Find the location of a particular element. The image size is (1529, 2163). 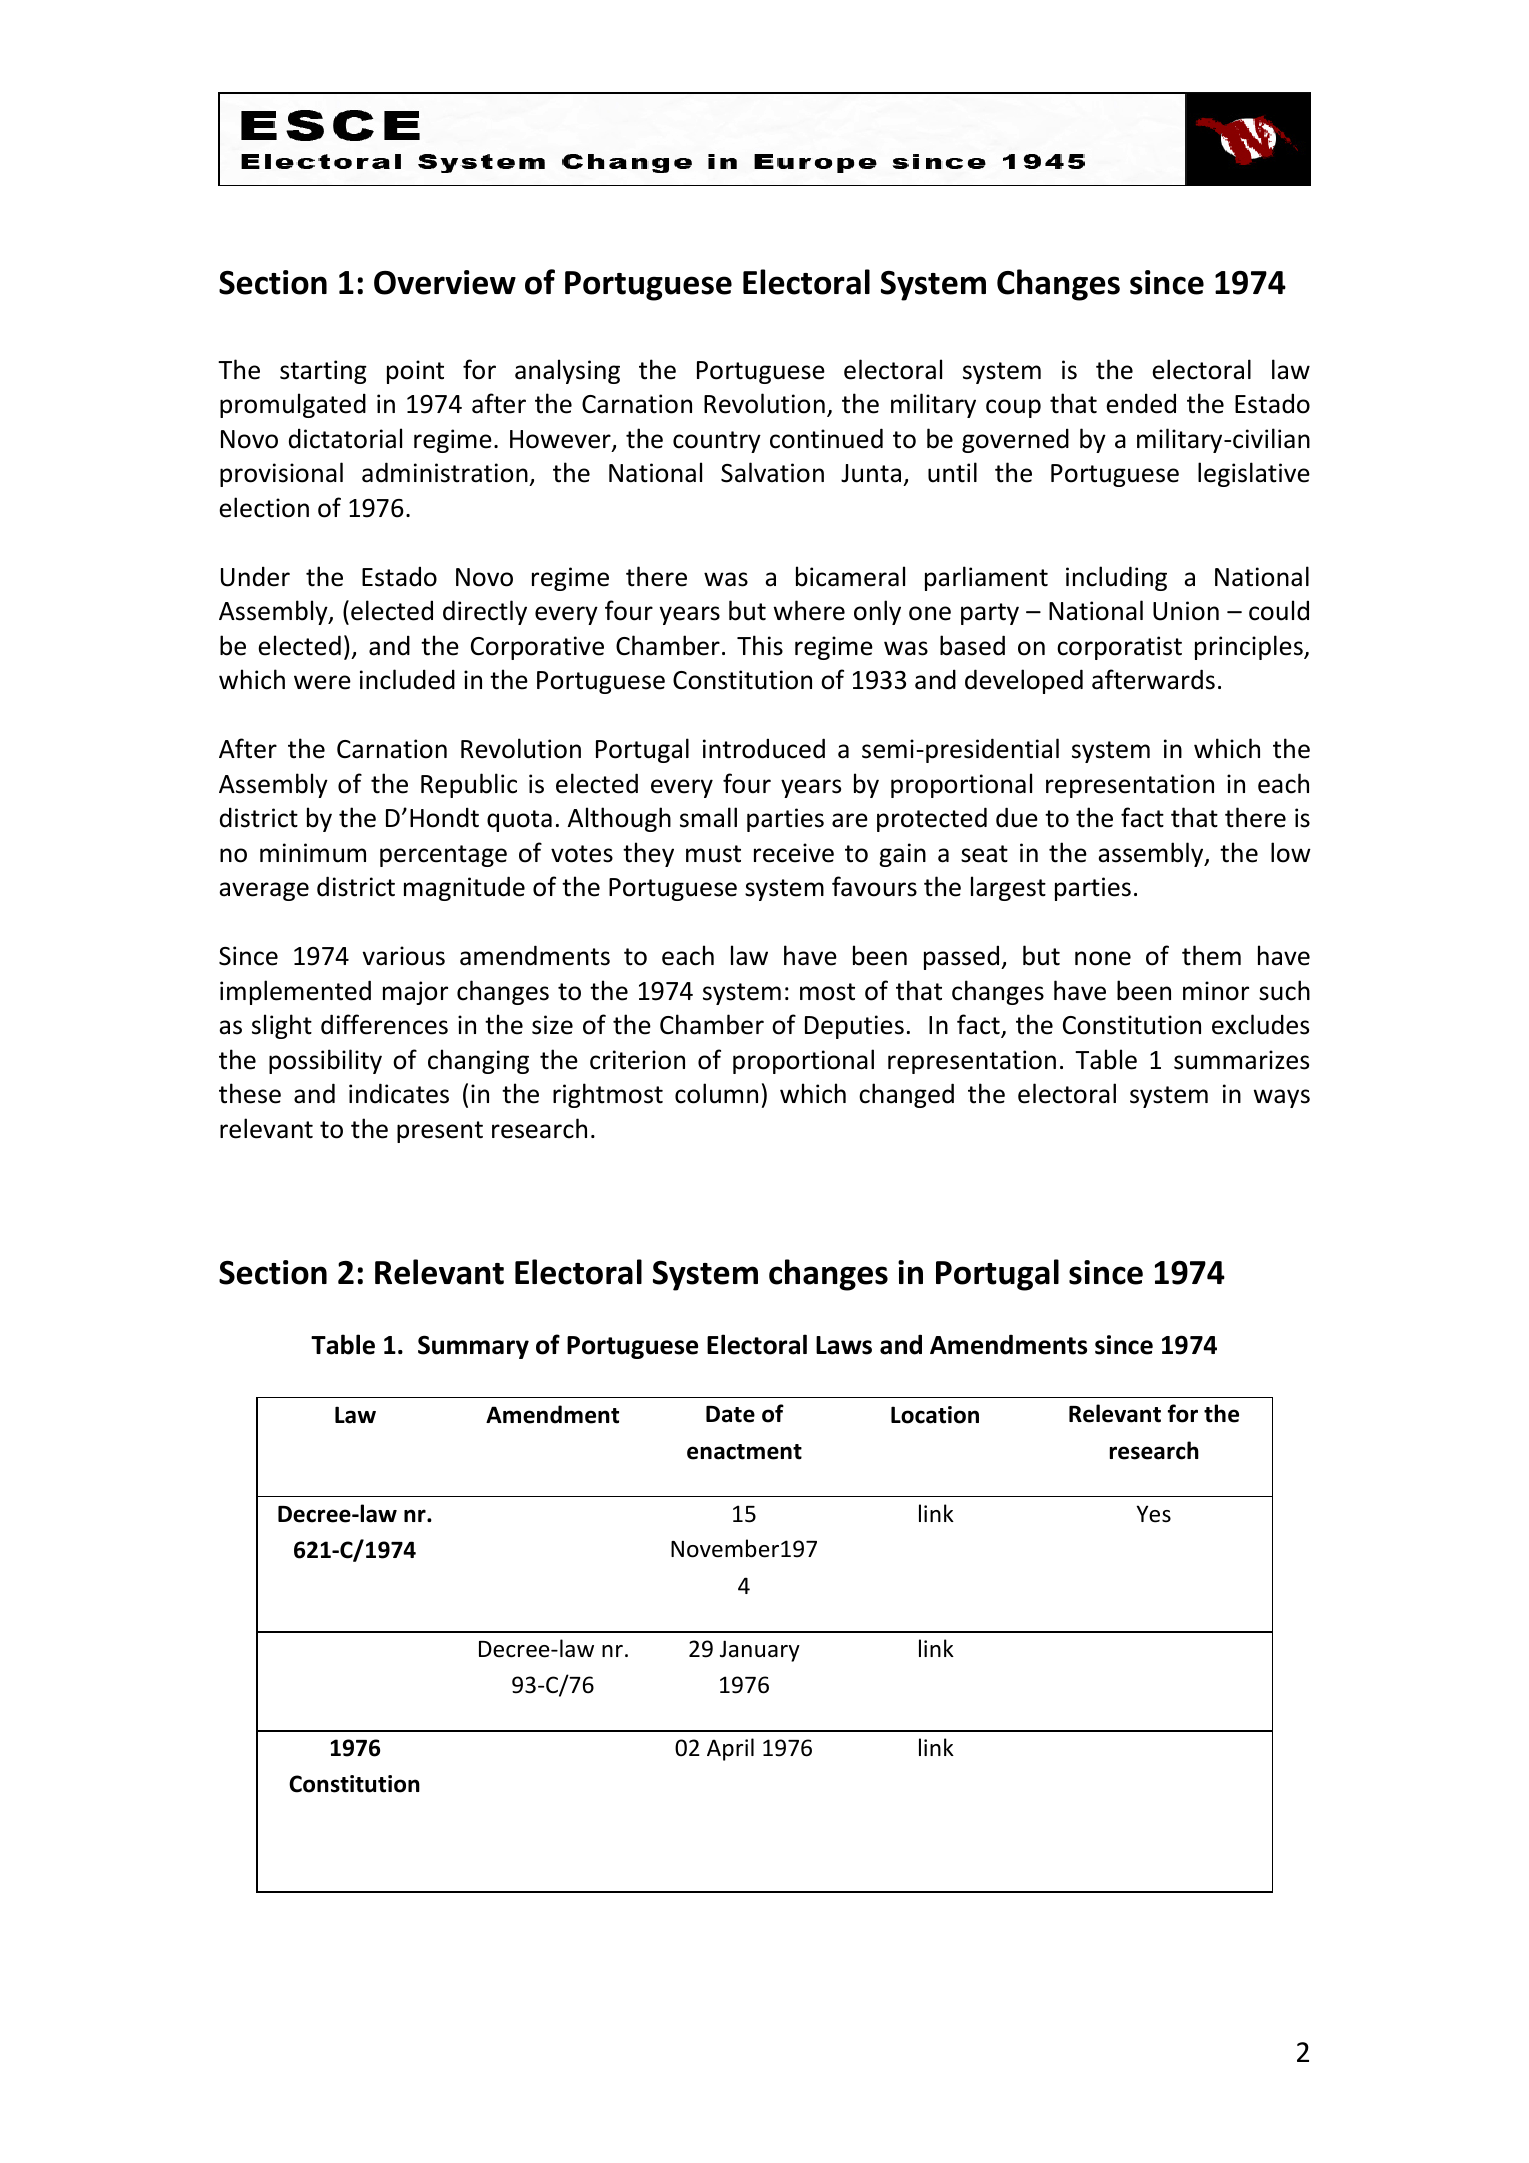

January is located at coordinates (760, 1651).
